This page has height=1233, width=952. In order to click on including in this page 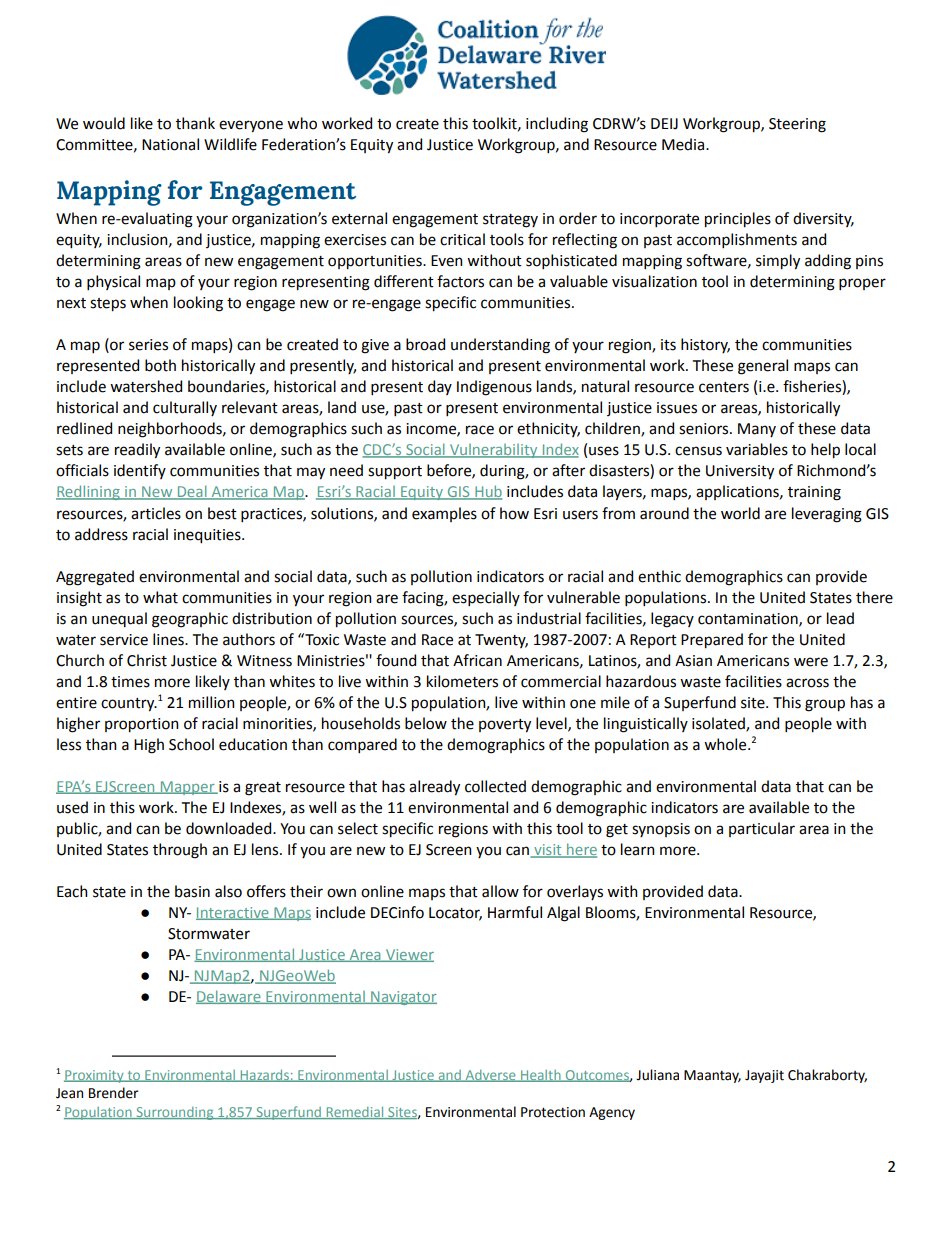, I will do `click(557, 125)`.
